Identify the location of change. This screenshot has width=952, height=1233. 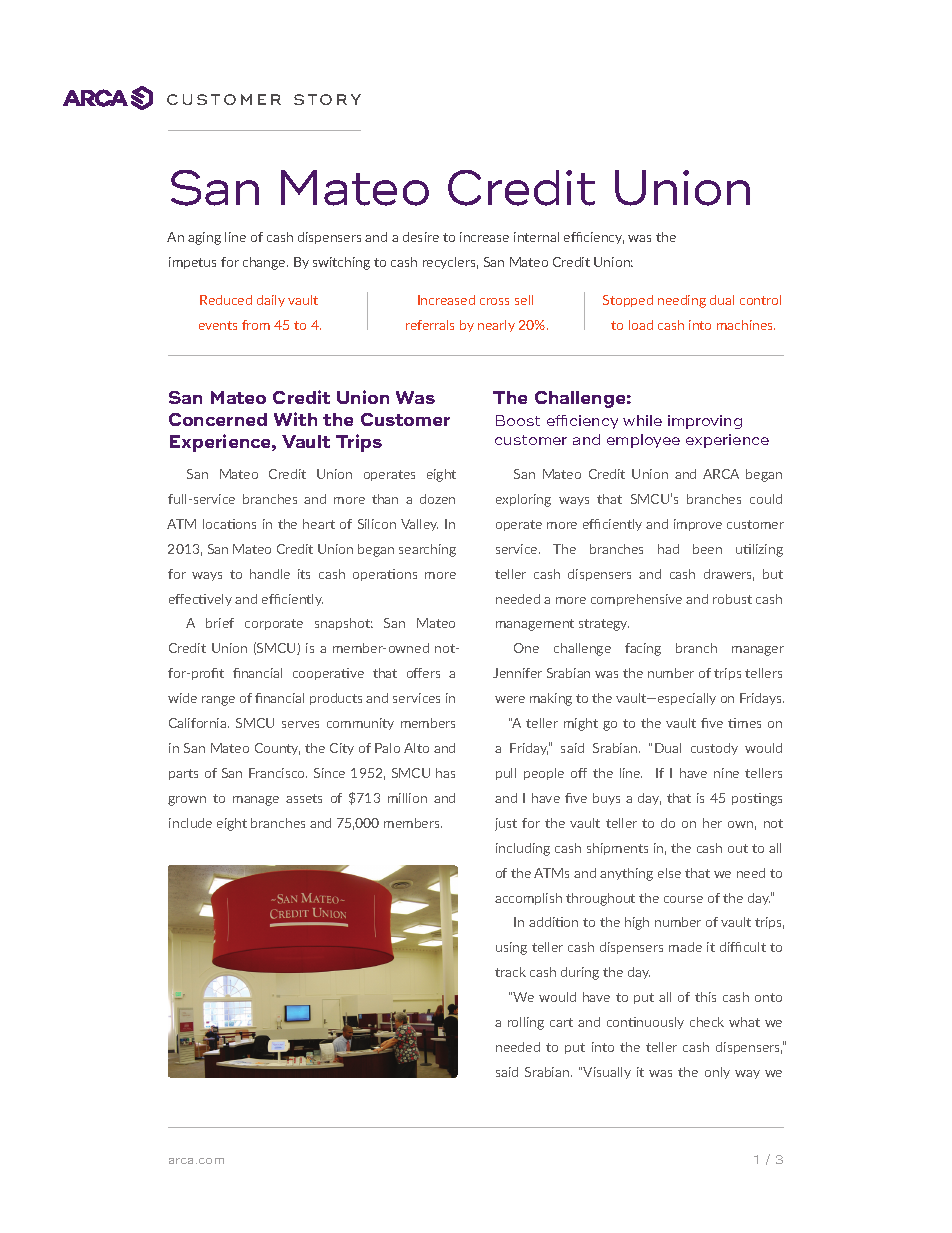
(265, 263).
